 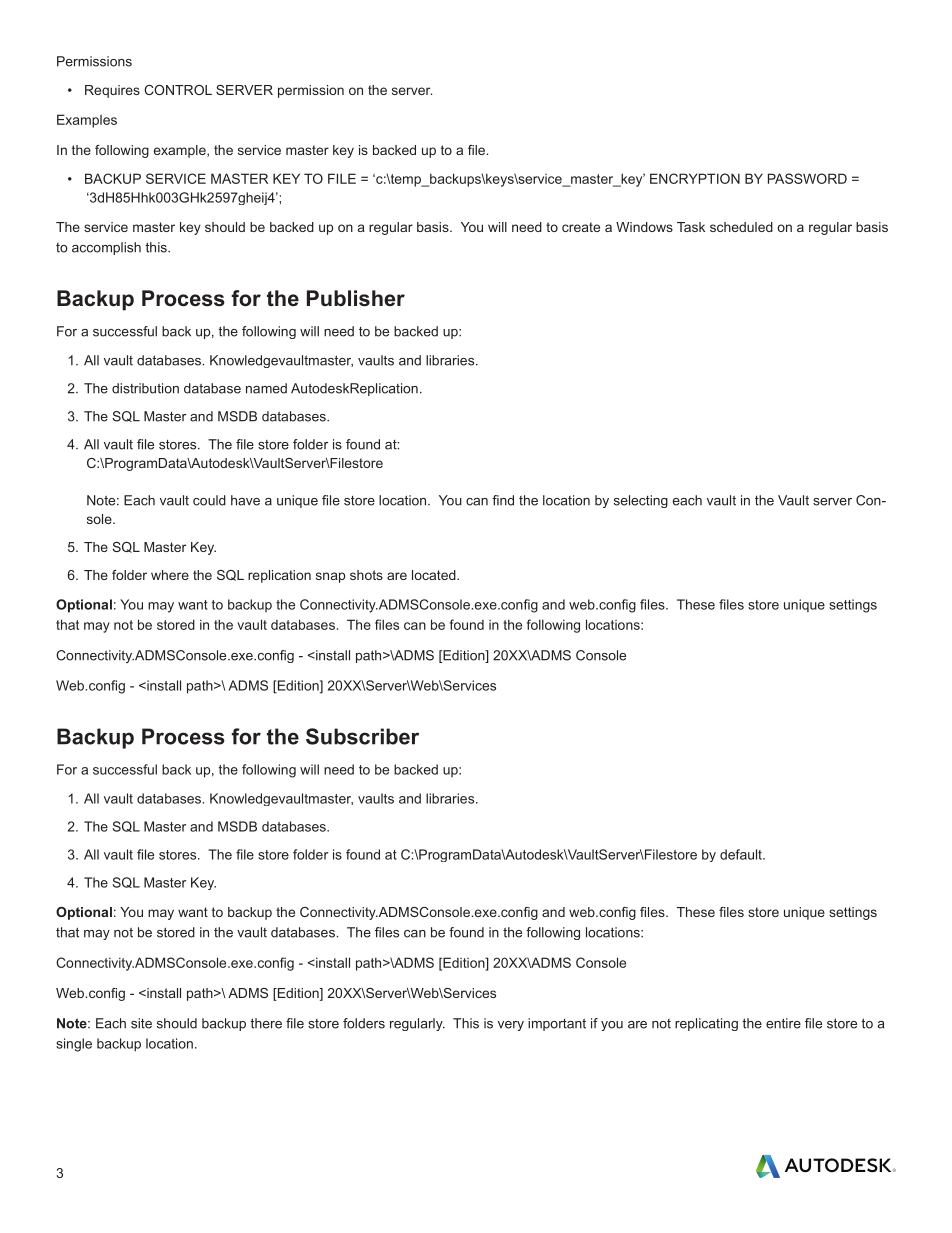 I want to click on entire, so click(x=783, y=1023).
